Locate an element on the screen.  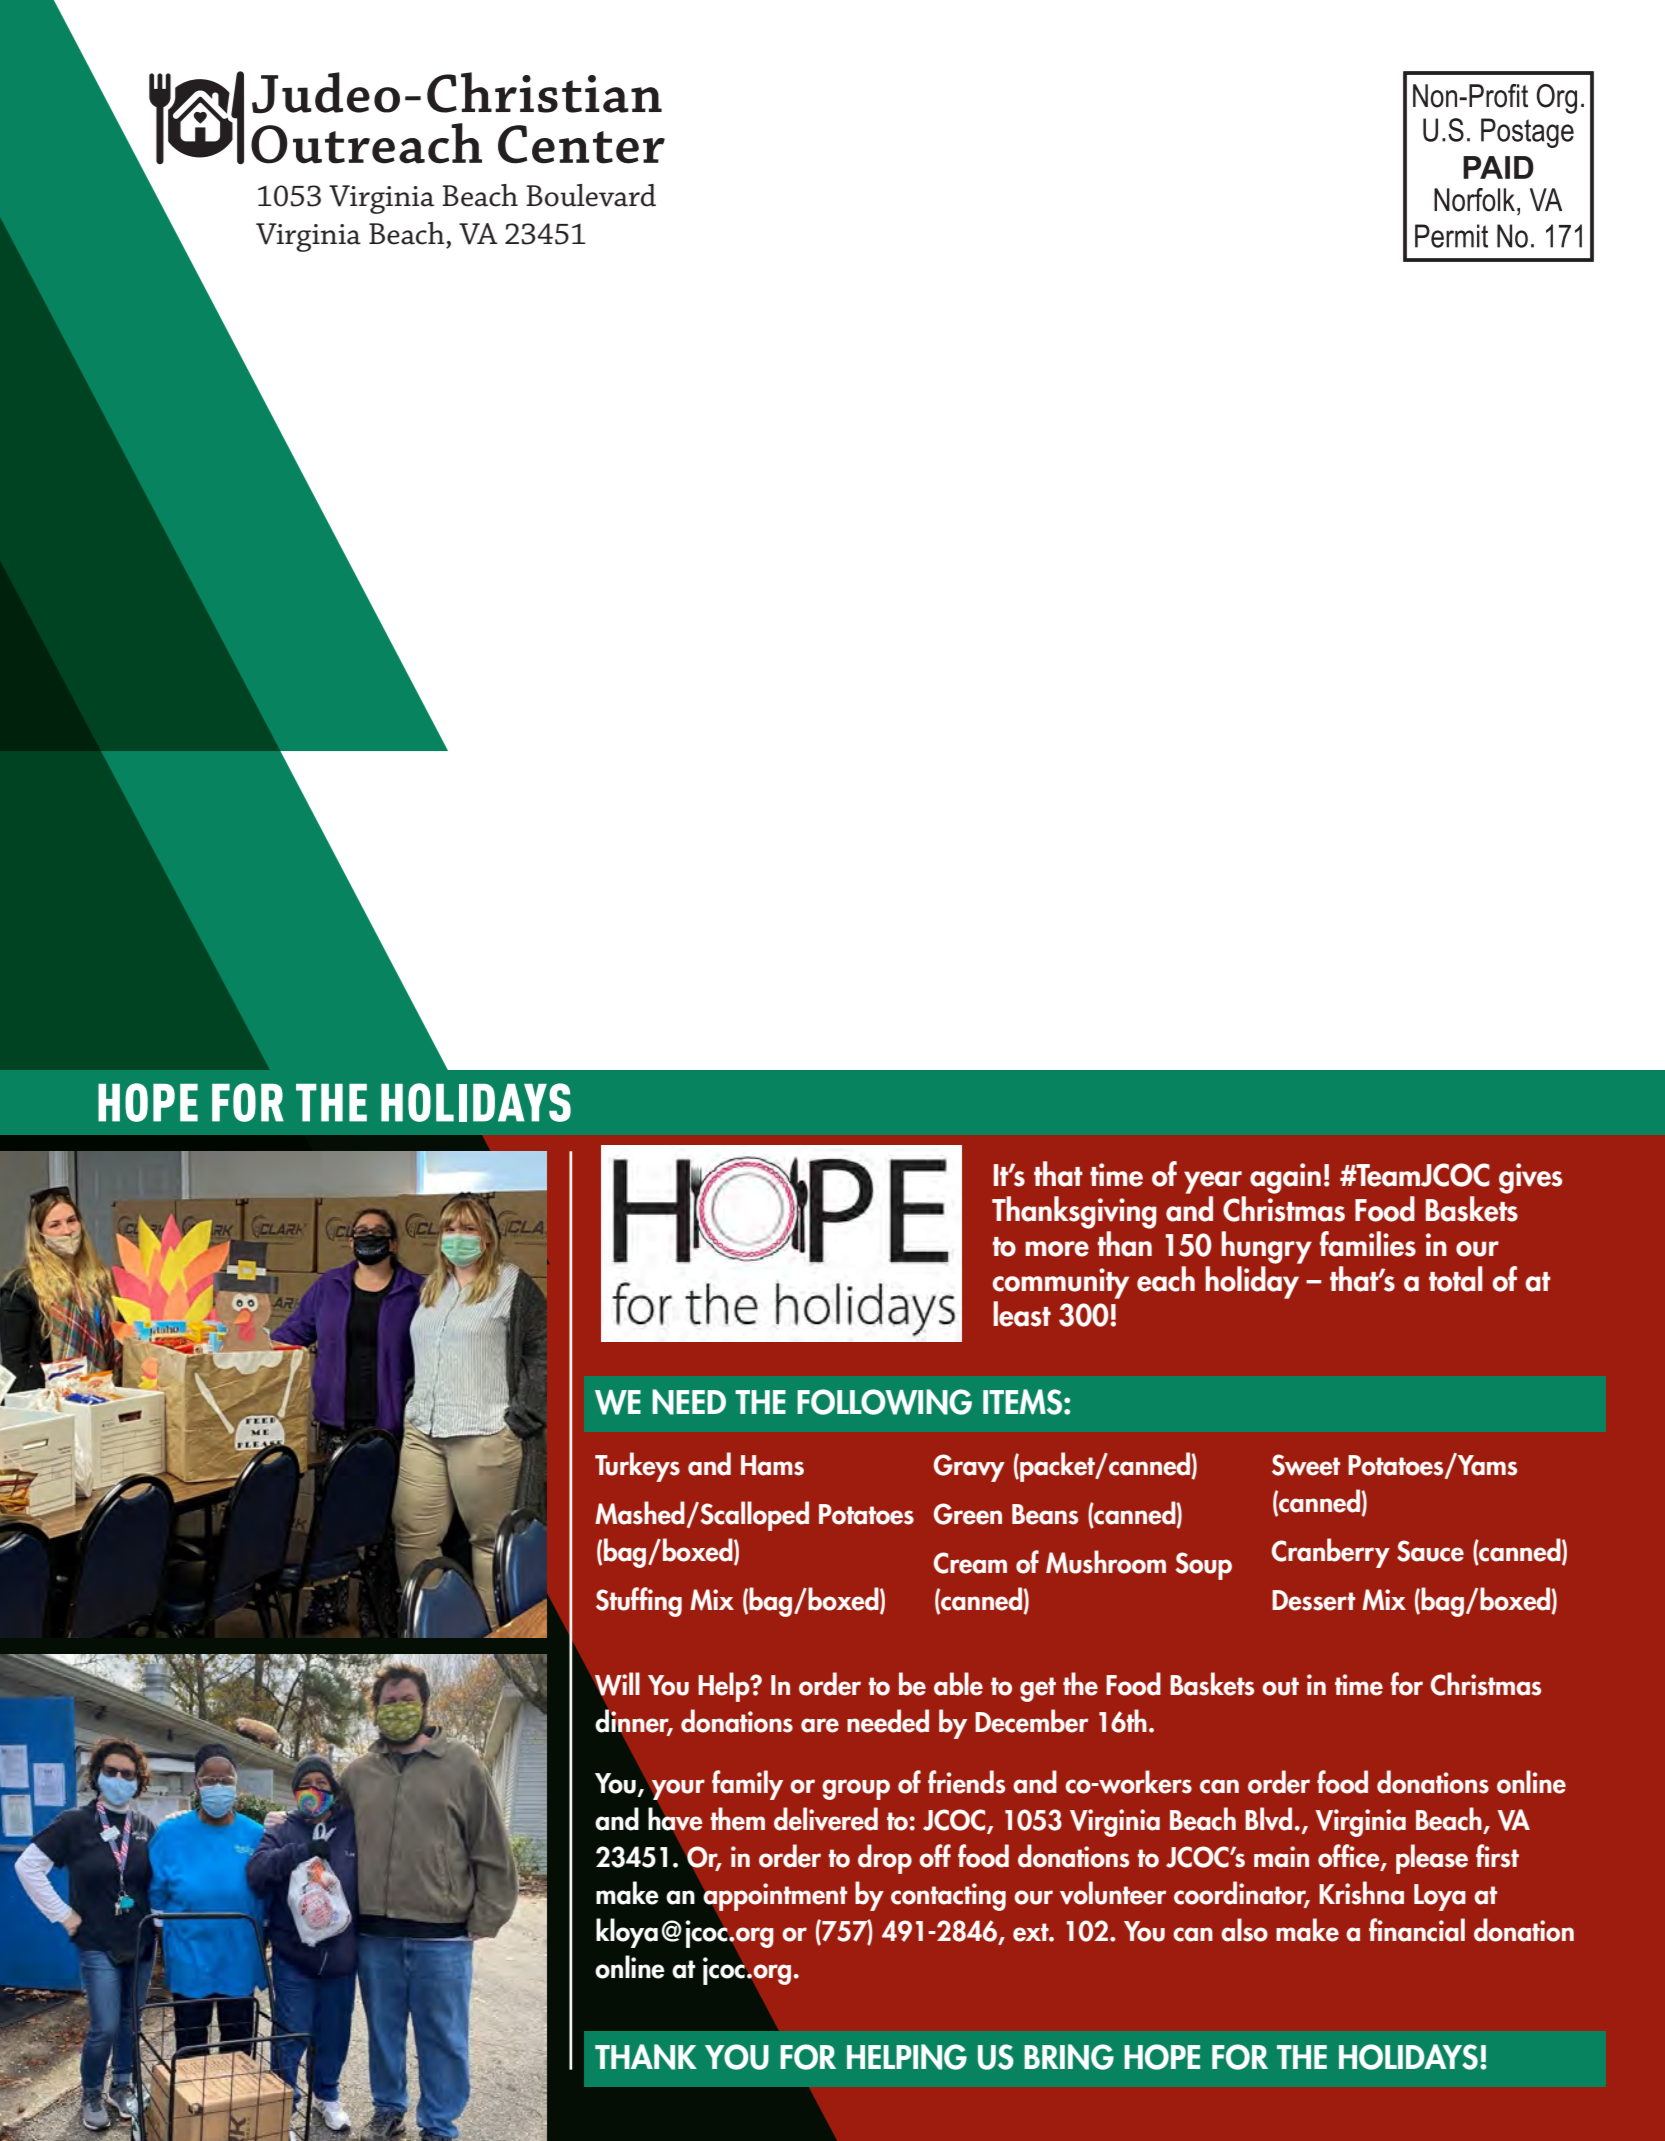
again is located at coordinates (1285, 1178).
